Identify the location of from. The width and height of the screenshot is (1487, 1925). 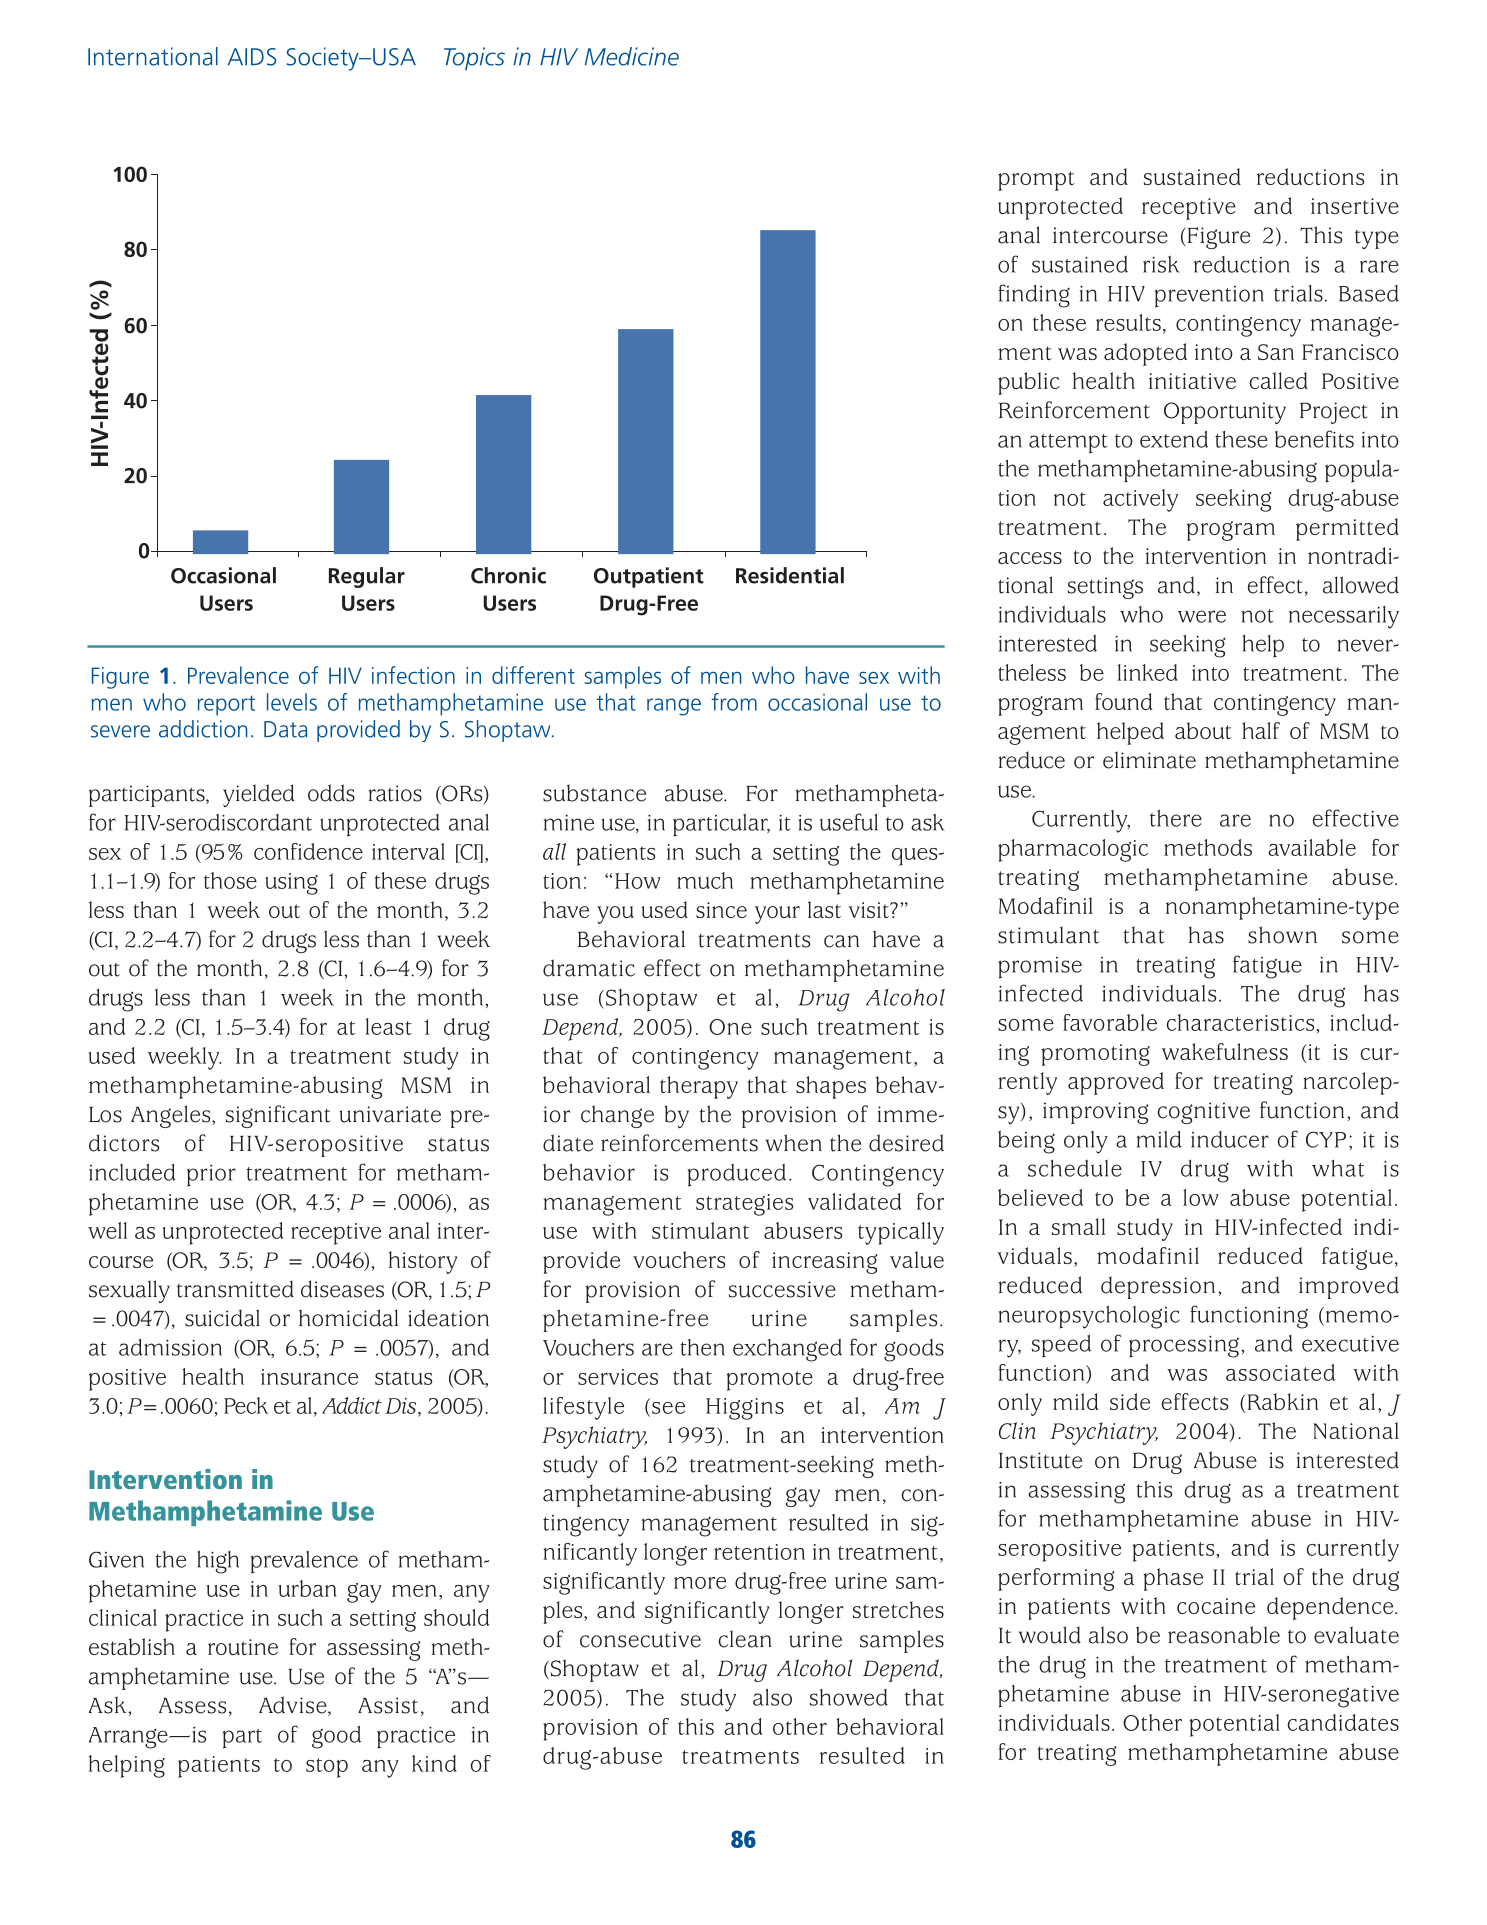
(734, 702).
